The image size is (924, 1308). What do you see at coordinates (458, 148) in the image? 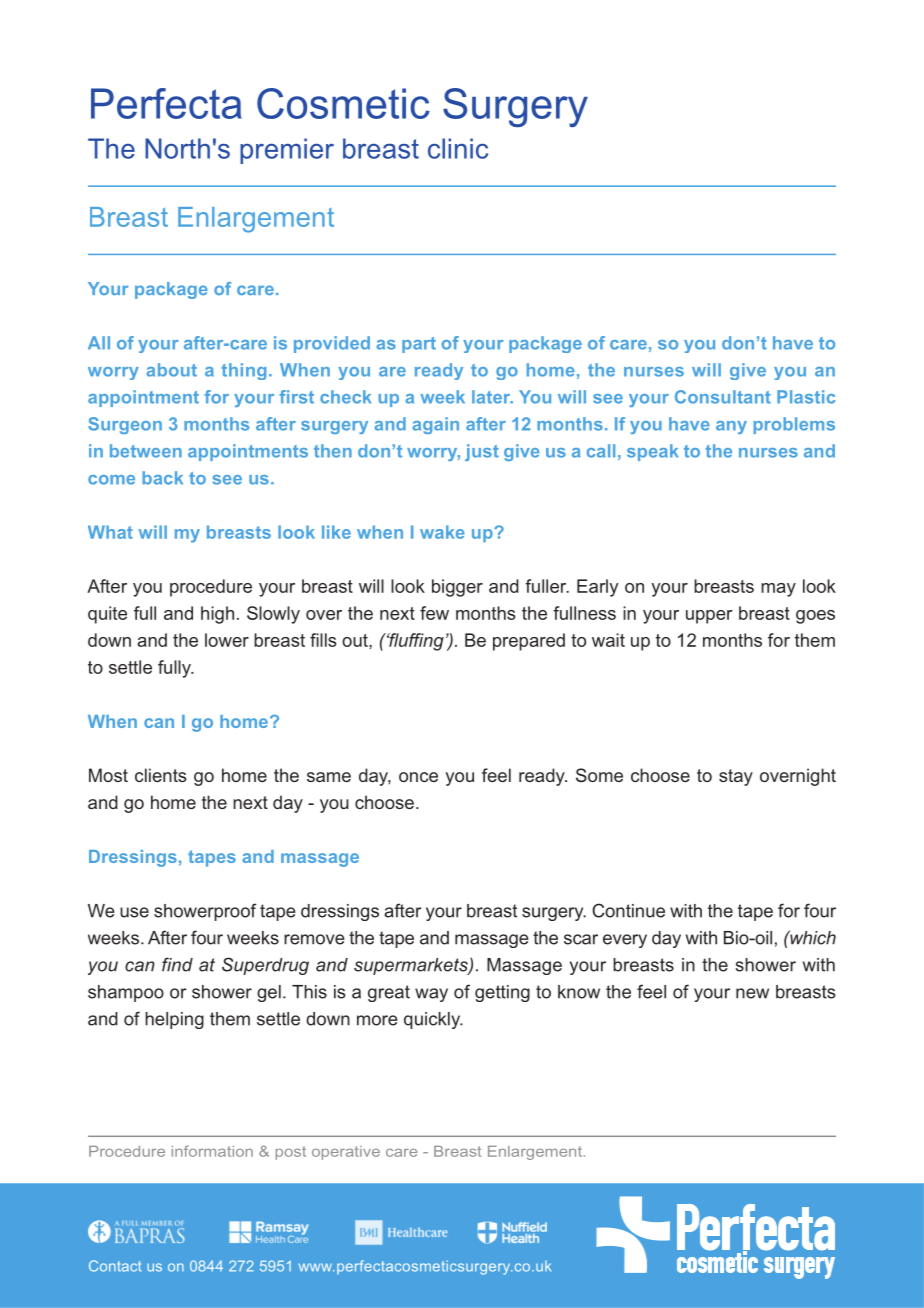
I see `clinic` at bounding box center [458, 148].
